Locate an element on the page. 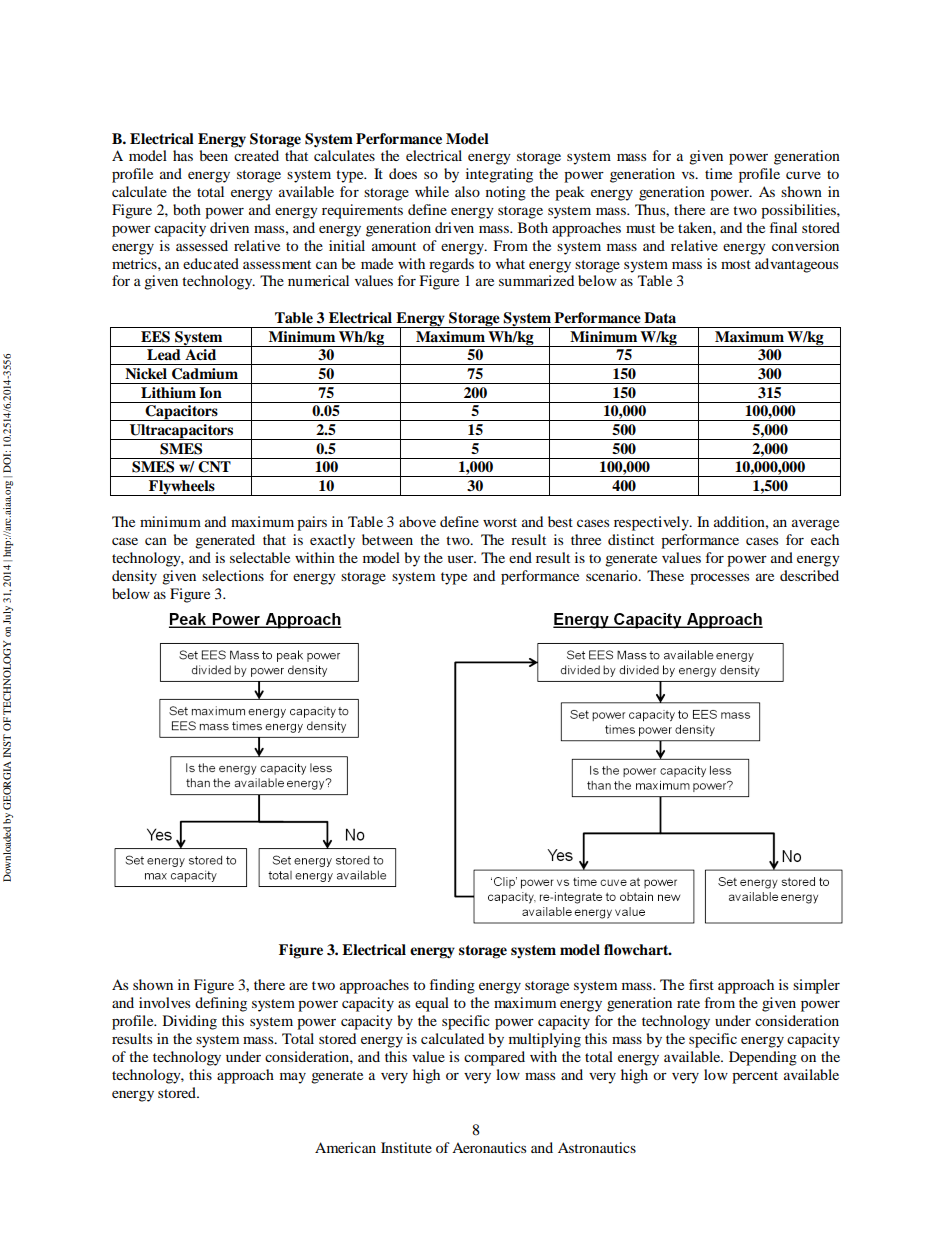 The width and height of the document is (952, 1233). defining is located at coordinates (221, 1004).
